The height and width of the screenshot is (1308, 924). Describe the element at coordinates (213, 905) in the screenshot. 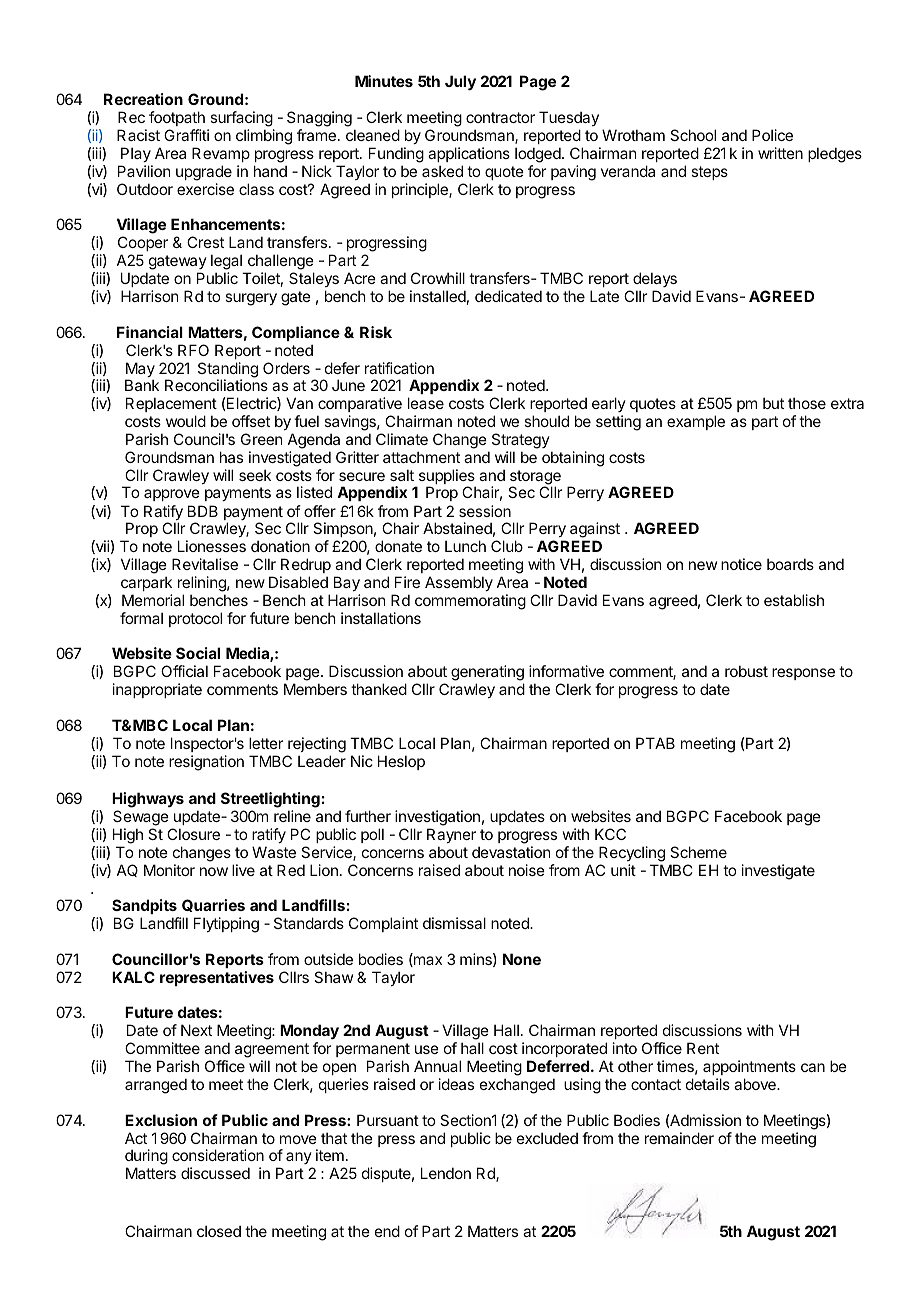

I see `Quarries` at that location.
